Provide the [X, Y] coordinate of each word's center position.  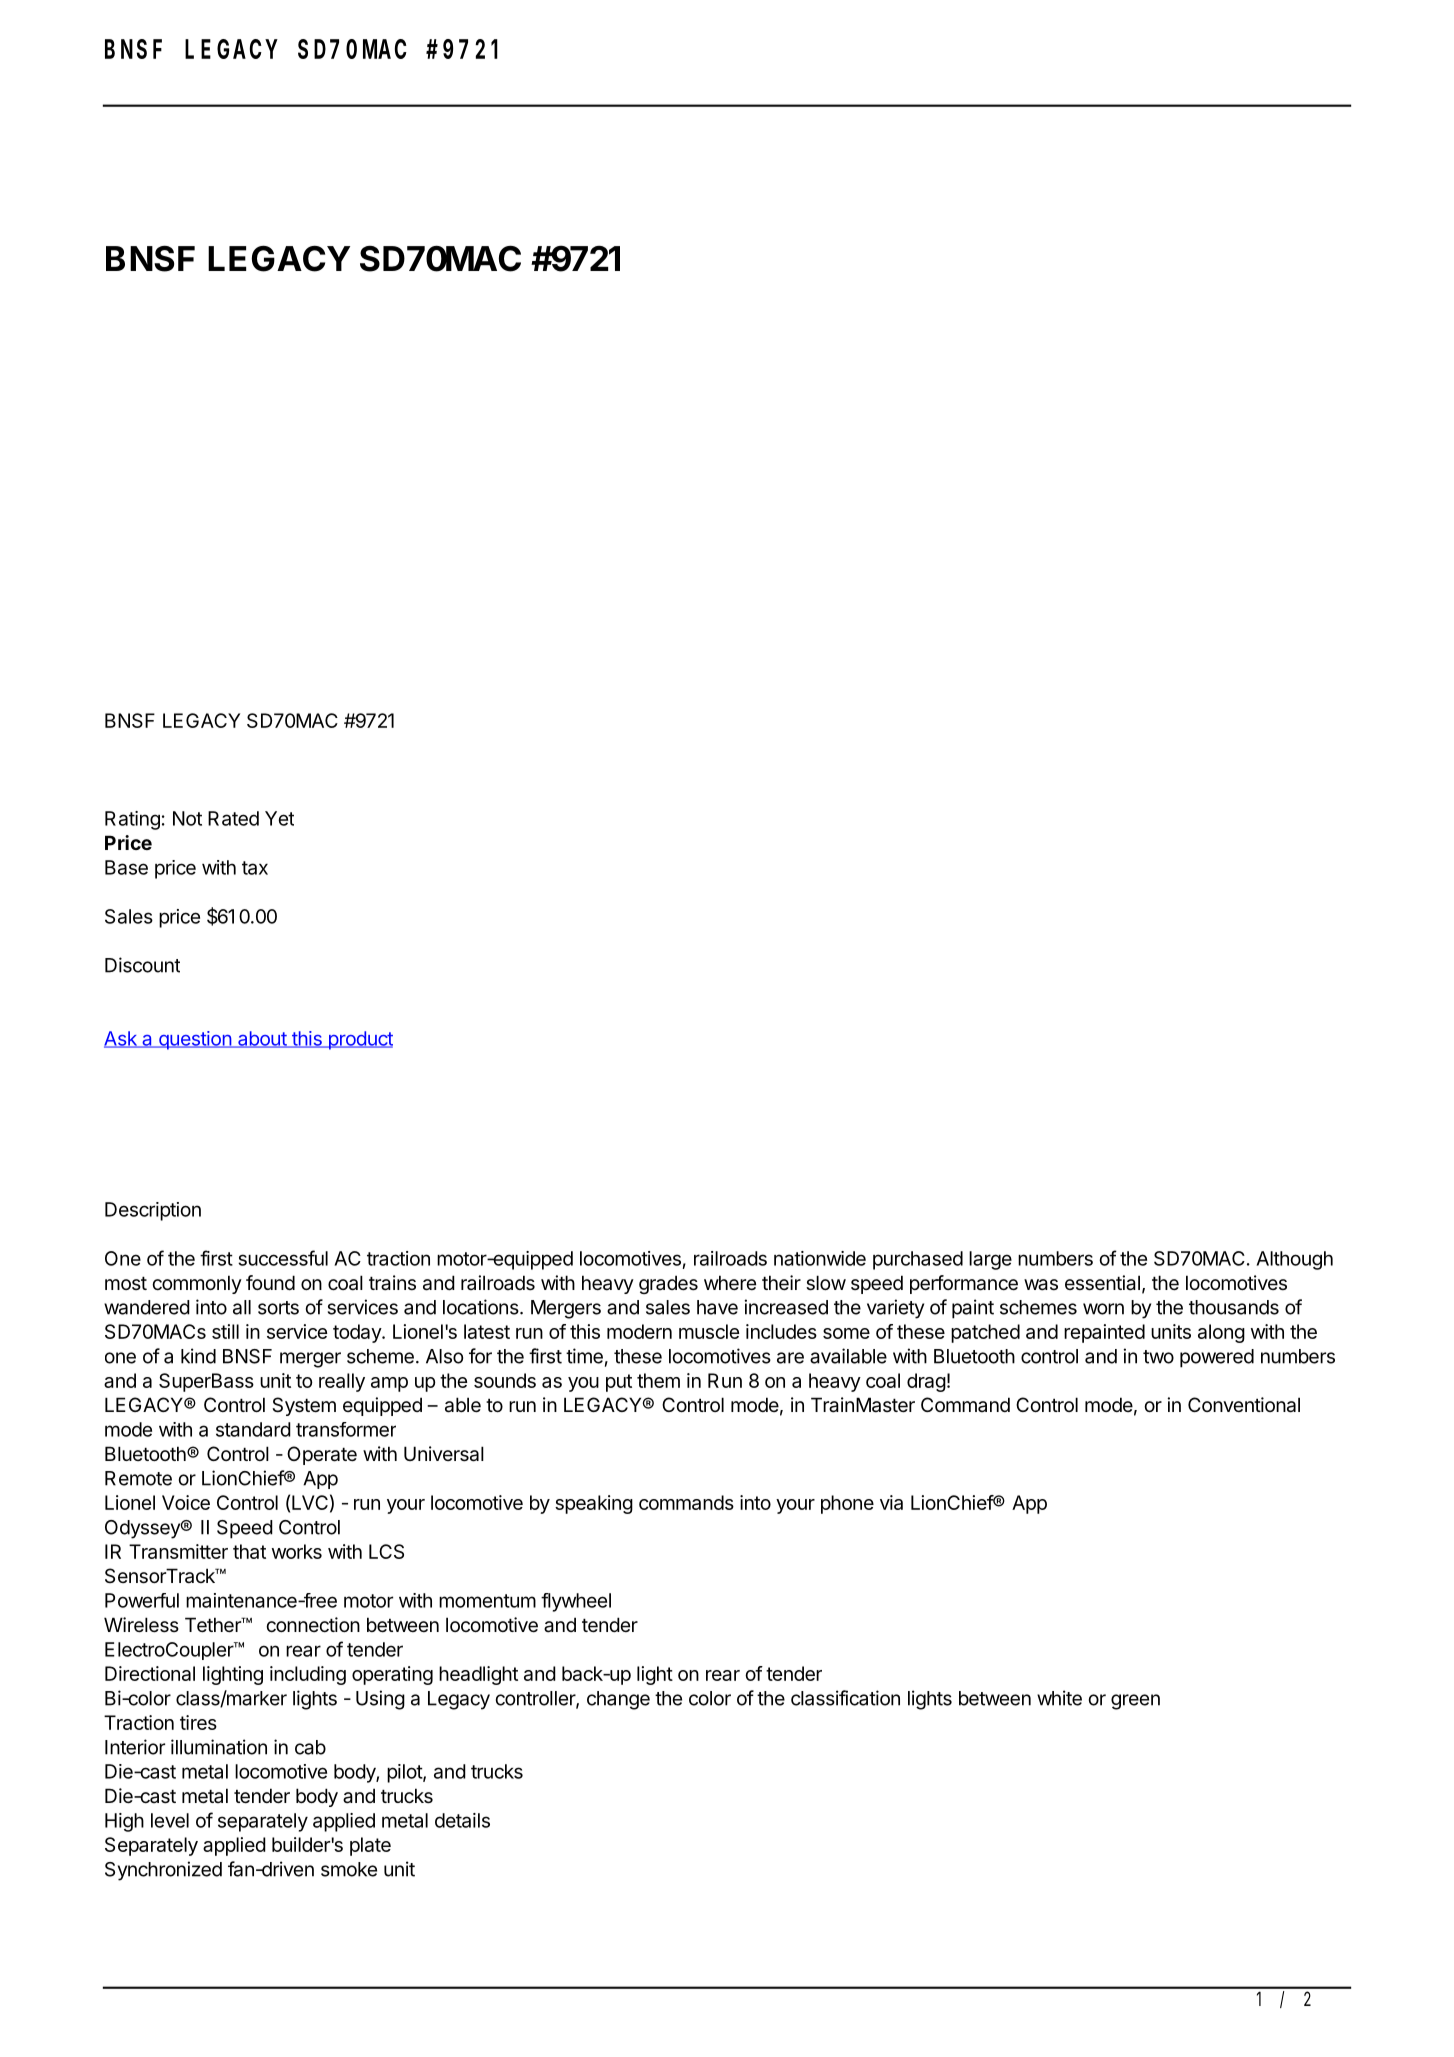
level [170, 1820]
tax [255, 868]
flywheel [576, 1602]
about [262, 1039]
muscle [709, 1331]
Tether [214, 1625]
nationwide [820, 1258]
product [359, 1040]
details [462, 1820]
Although [1294, 1260]
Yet [279, 818]
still [225, 1331]
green [1135, 1702]
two [1158, 1357]
